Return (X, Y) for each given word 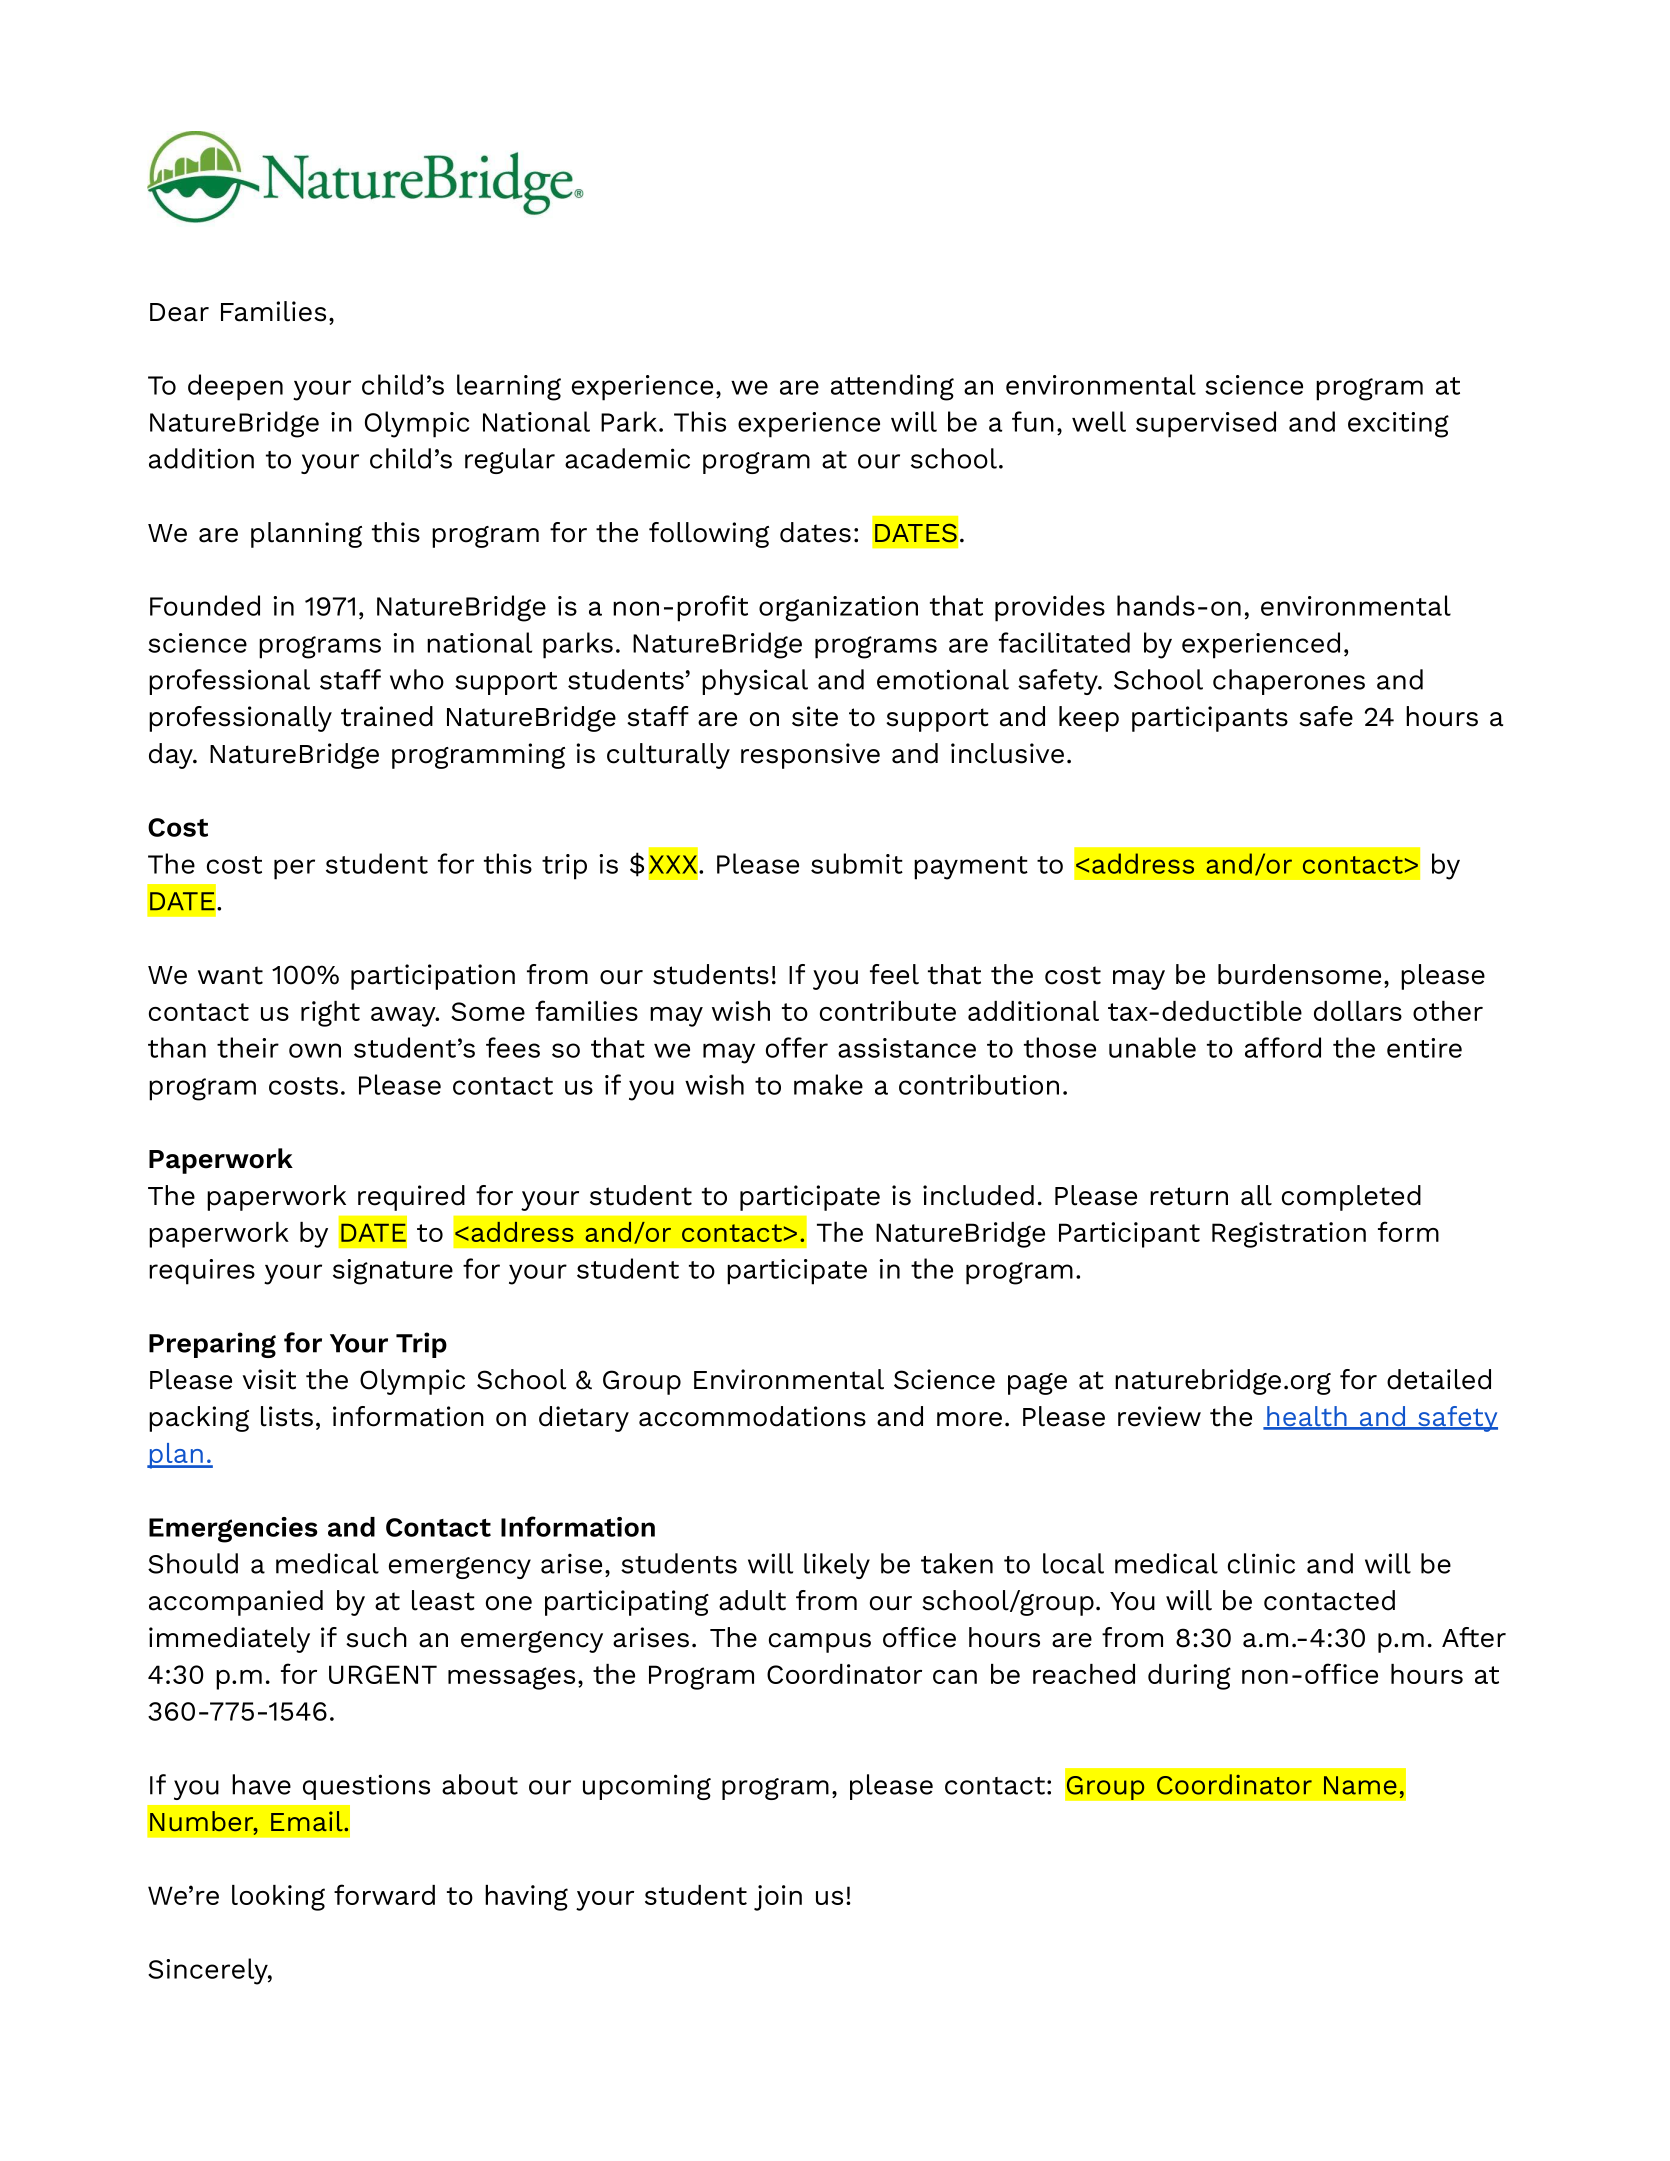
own (315, 1050)
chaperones (1289, 682)
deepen (235, 387)
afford (1283, 1047)
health (1307, 1417)
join (778, 1898)
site (815, 716)
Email (308, 1821)
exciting (1398, 425)
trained (387, 716)
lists (287, 1416)
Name (1360, 1785)
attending (892, 387)
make (828, 1084)
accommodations (752, 1416)
